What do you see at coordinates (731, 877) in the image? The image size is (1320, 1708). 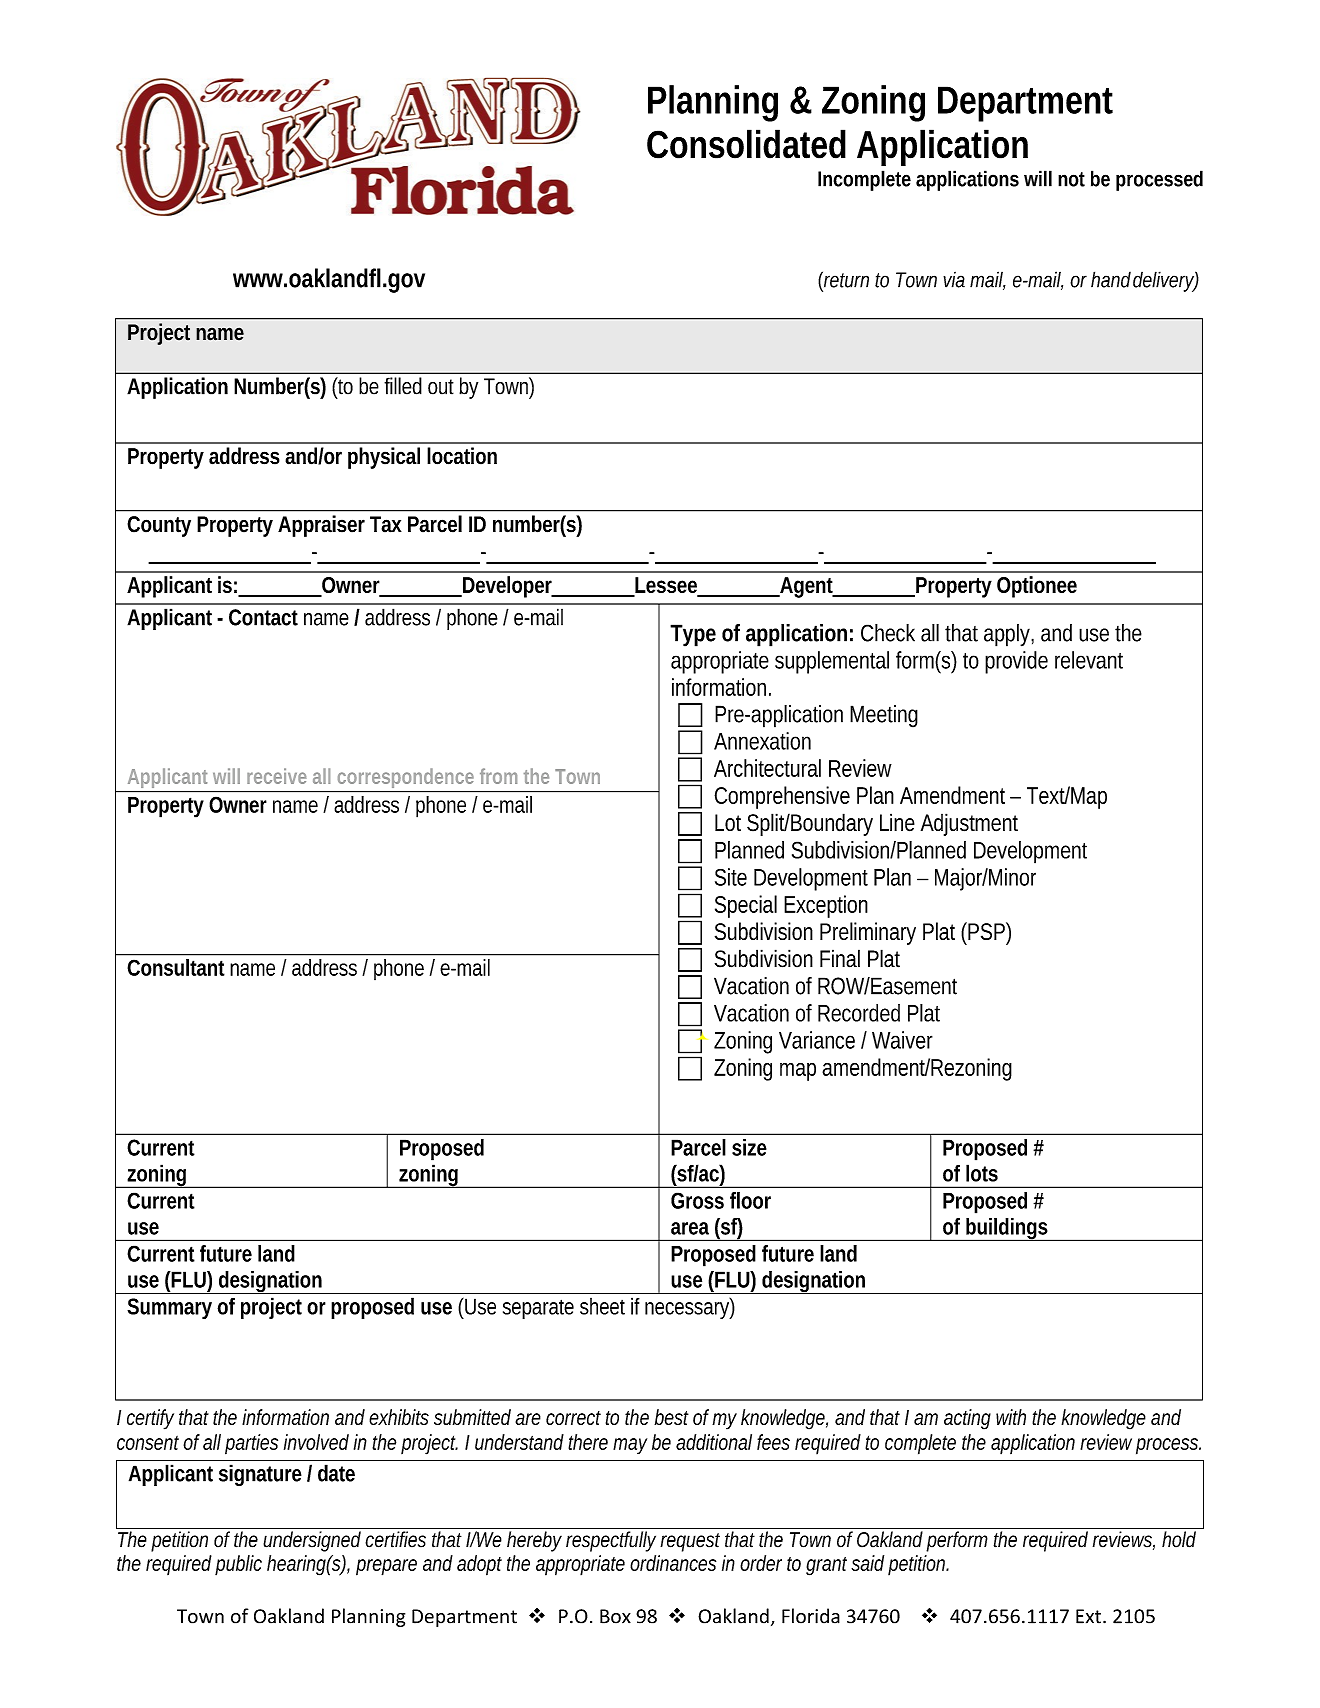 I see `Site` at bounding box center [731, 877].
